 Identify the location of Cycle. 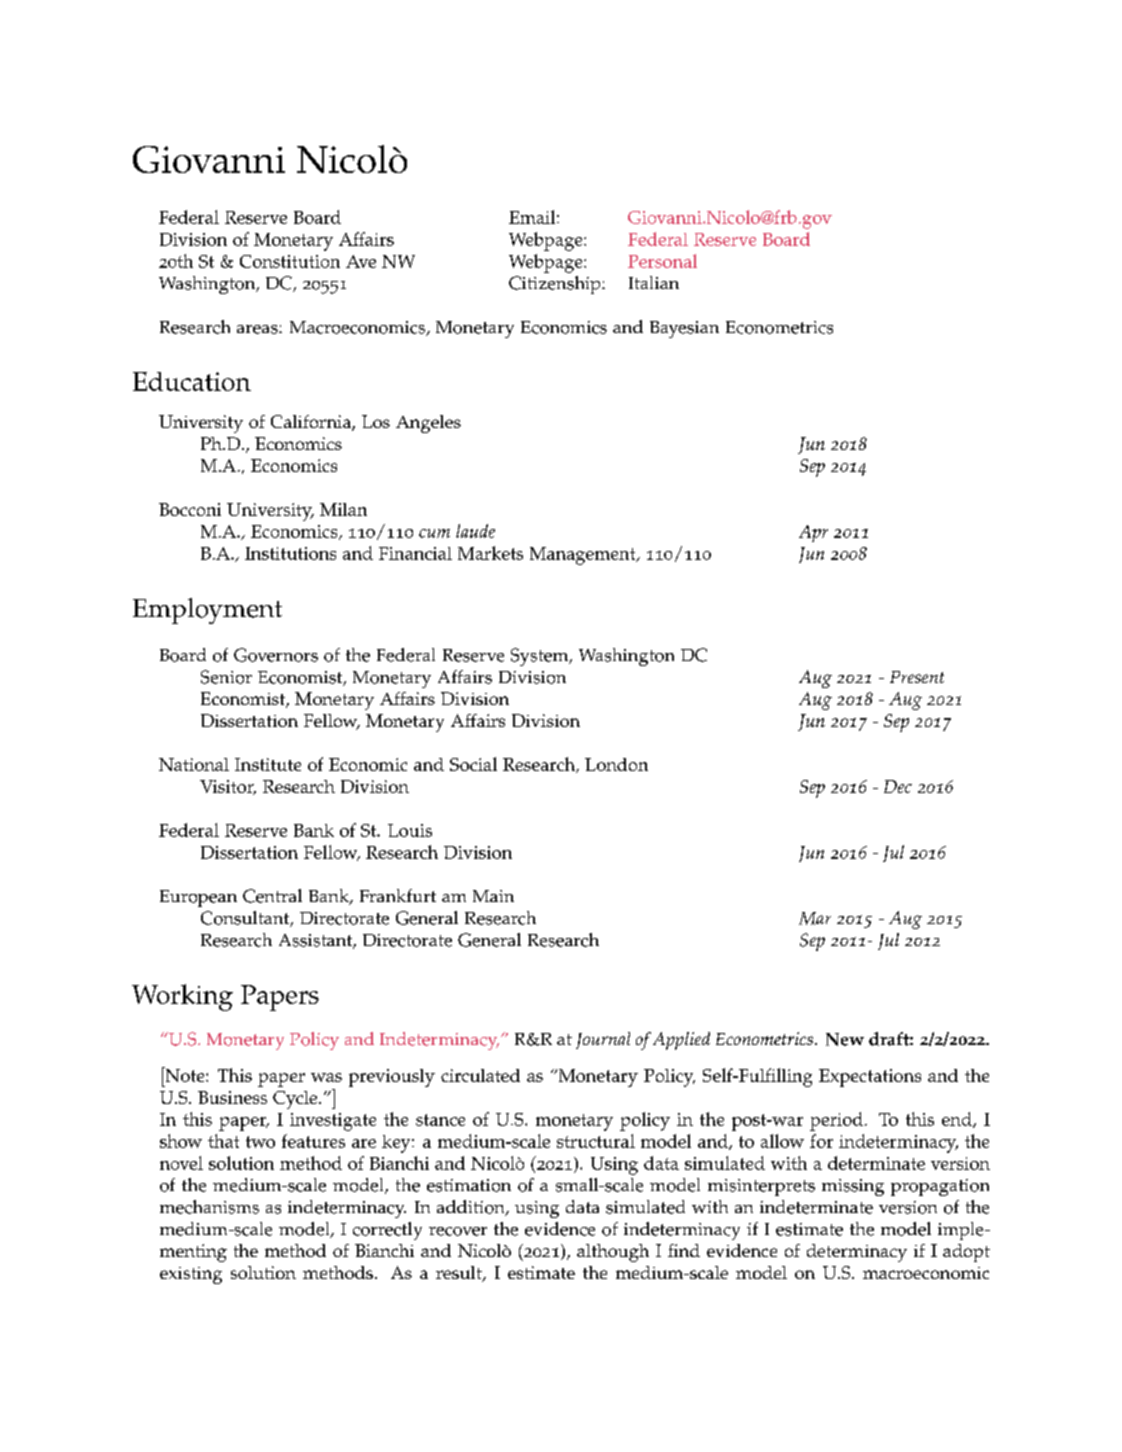
(296, 1100).
